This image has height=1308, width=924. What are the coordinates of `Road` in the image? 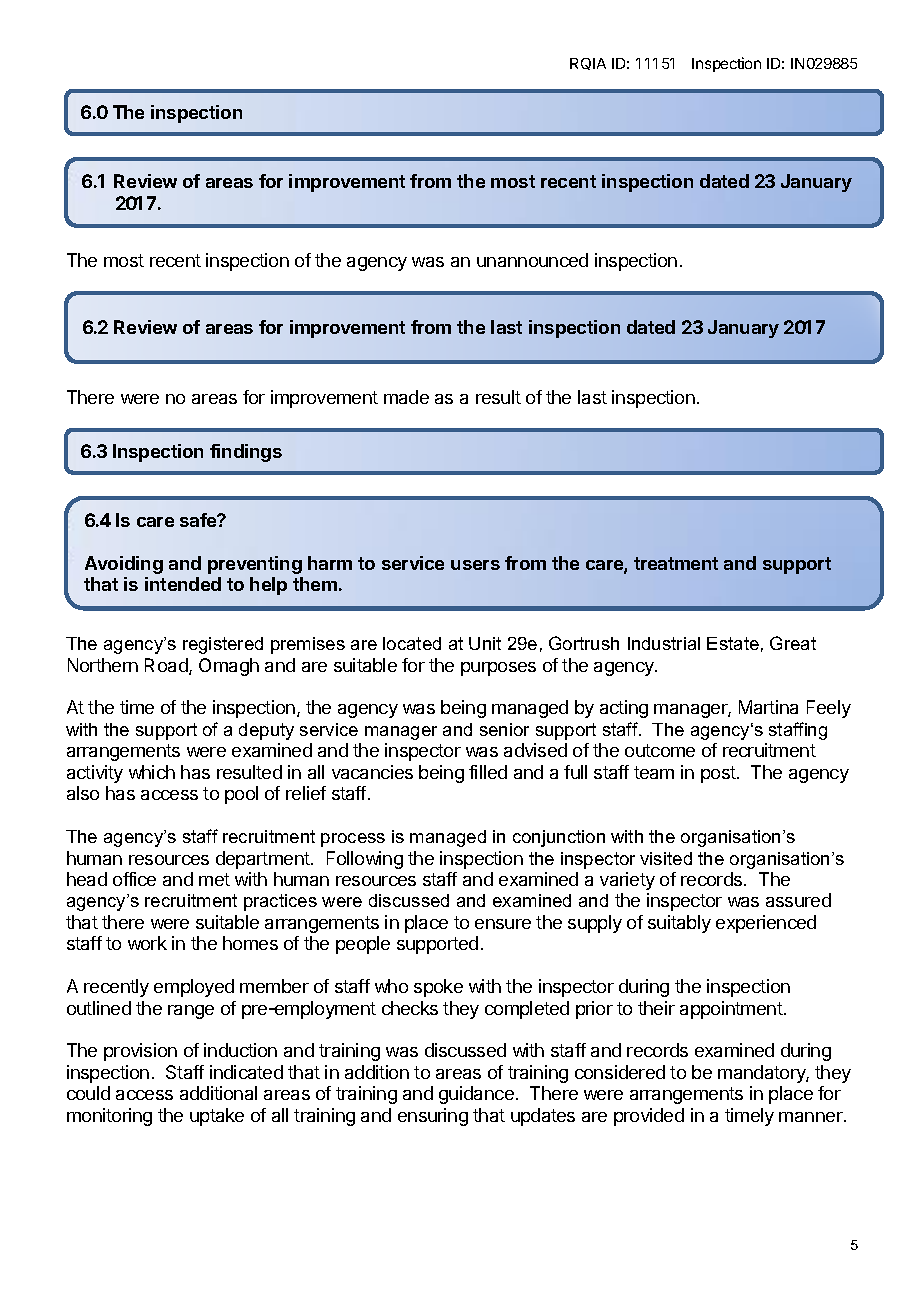 It's located at (167, 666).
